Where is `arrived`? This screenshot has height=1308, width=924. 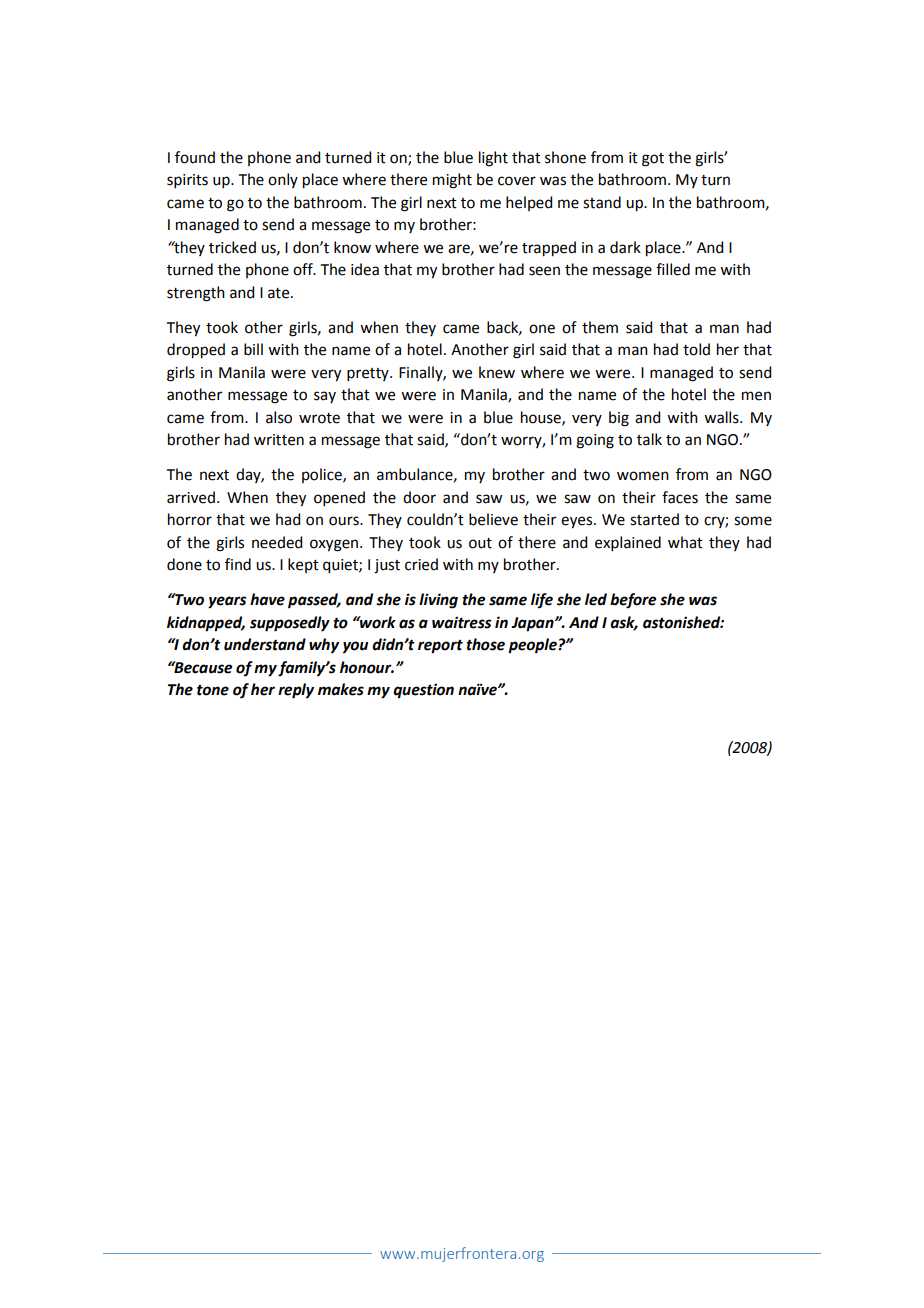
arrived is located at coordinates (191, 497).
